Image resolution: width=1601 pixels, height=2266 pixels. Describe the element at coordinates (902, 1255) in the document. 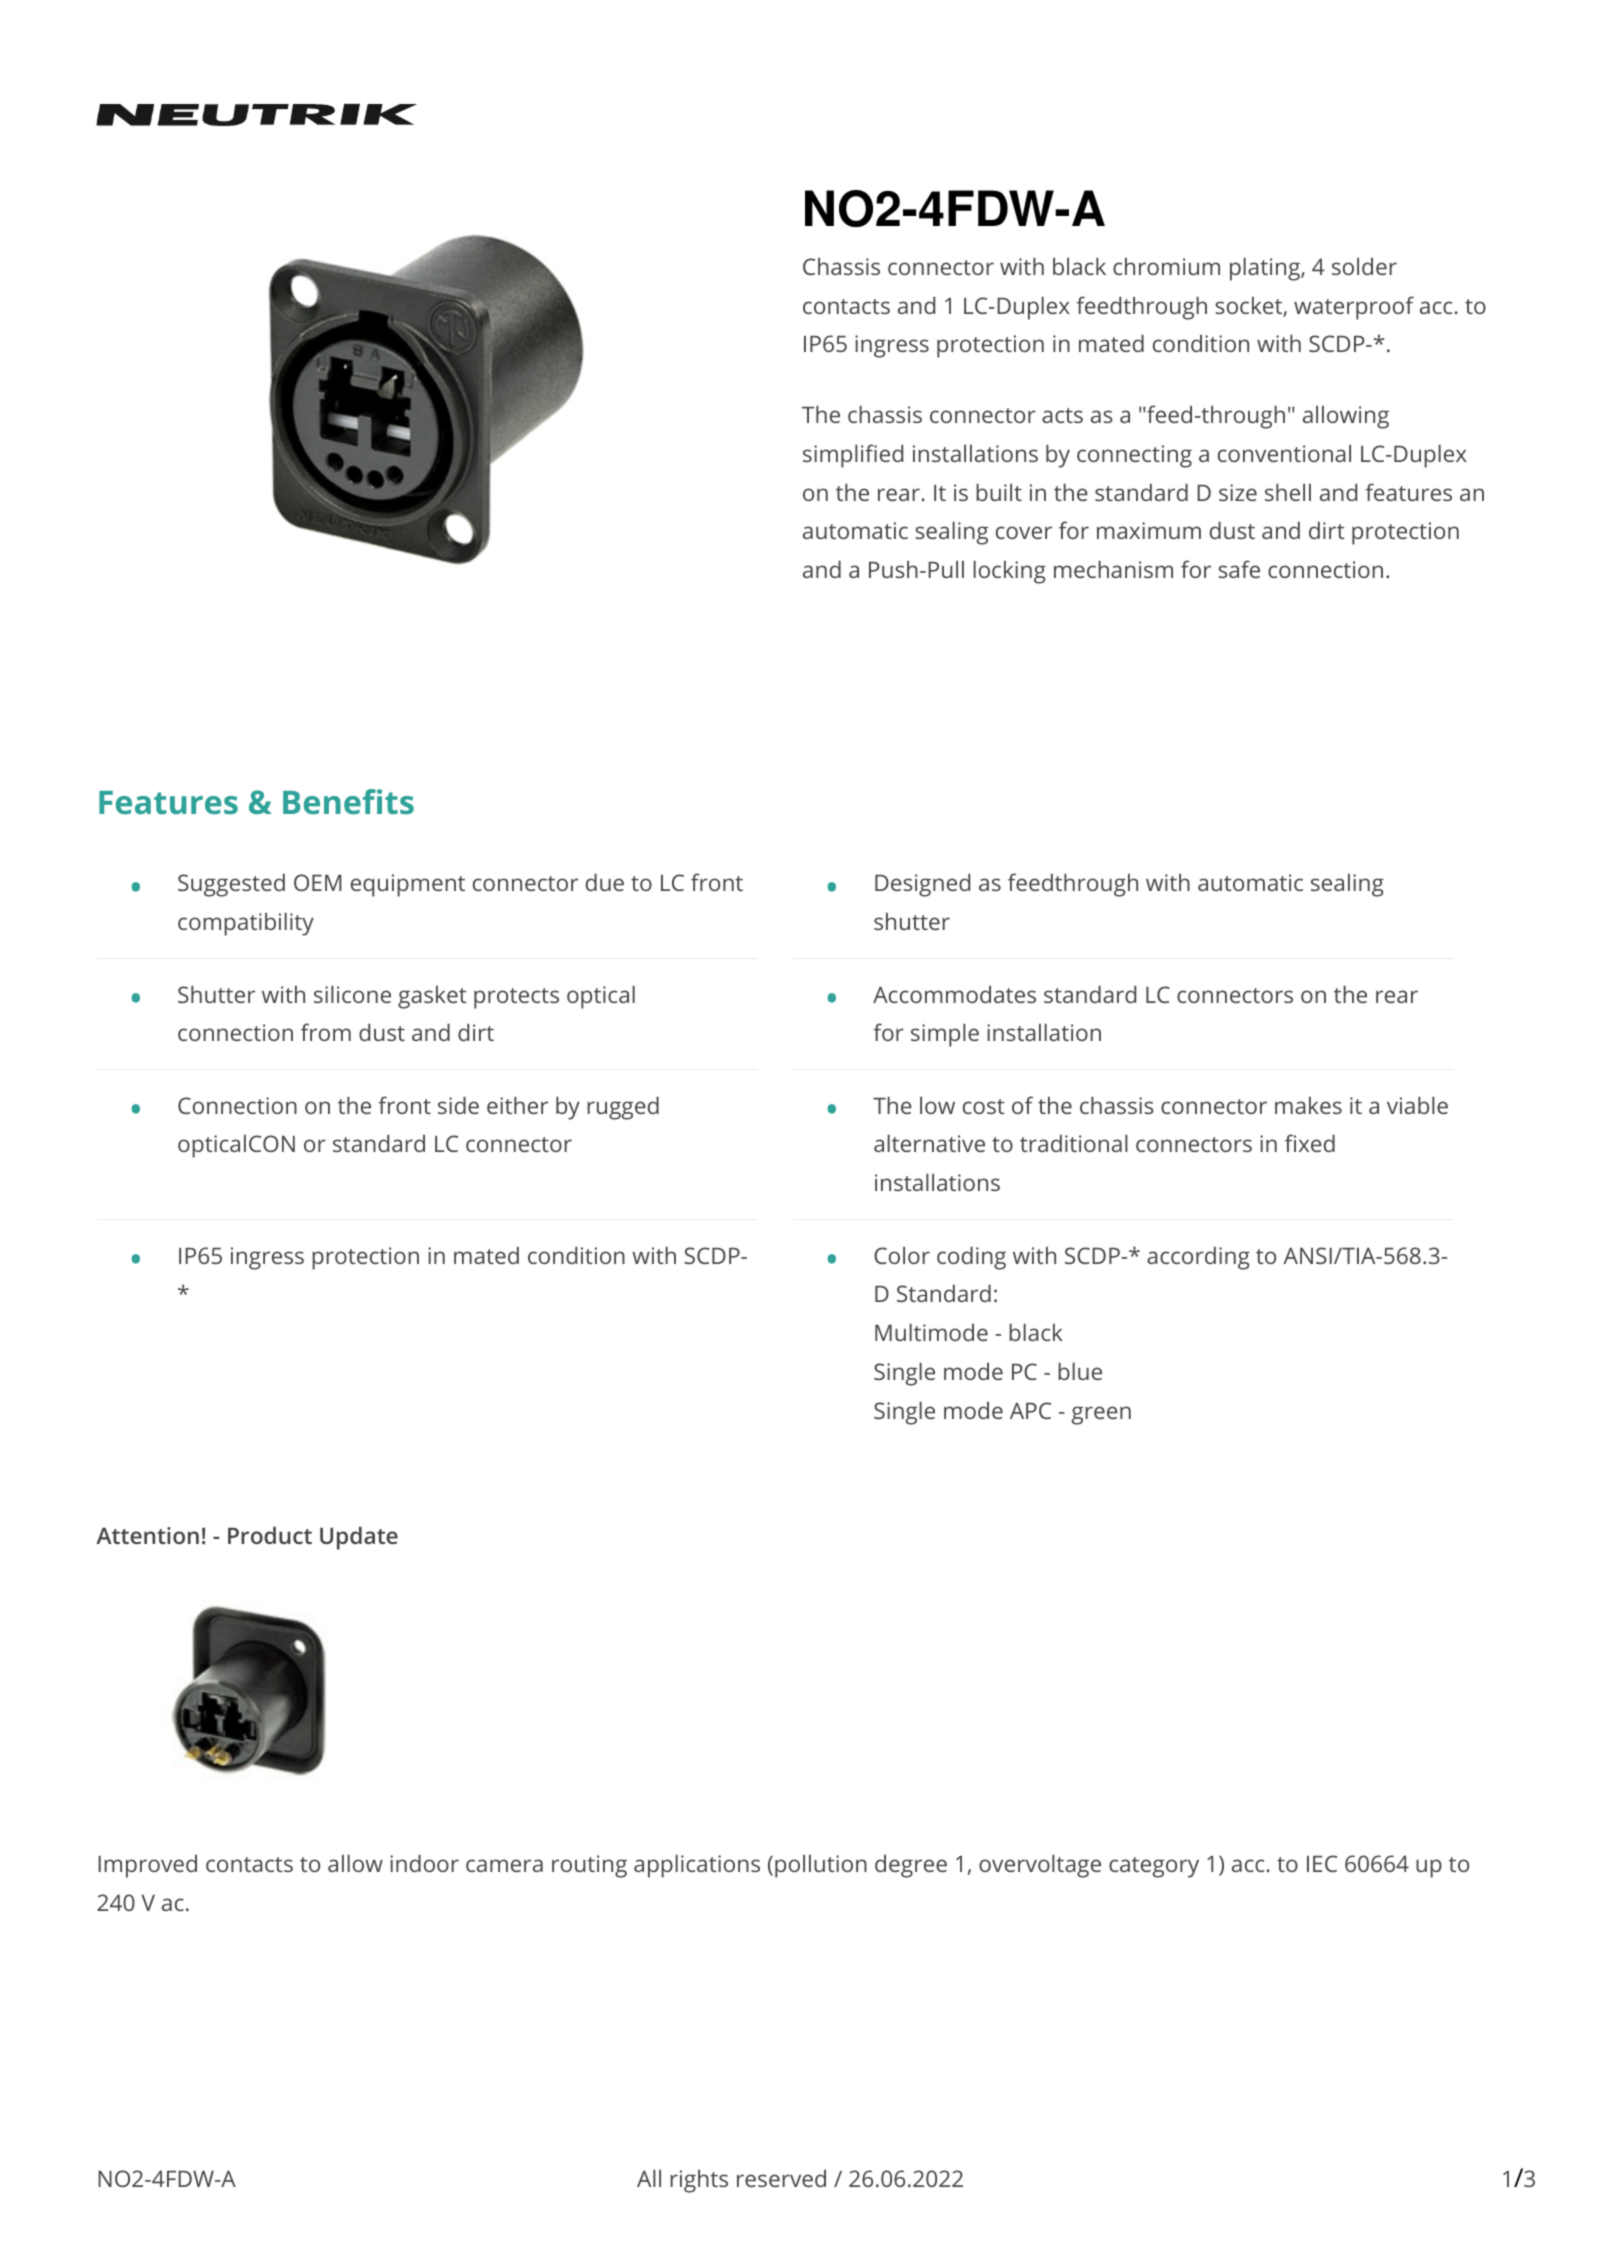

I see `Color` at that location.
